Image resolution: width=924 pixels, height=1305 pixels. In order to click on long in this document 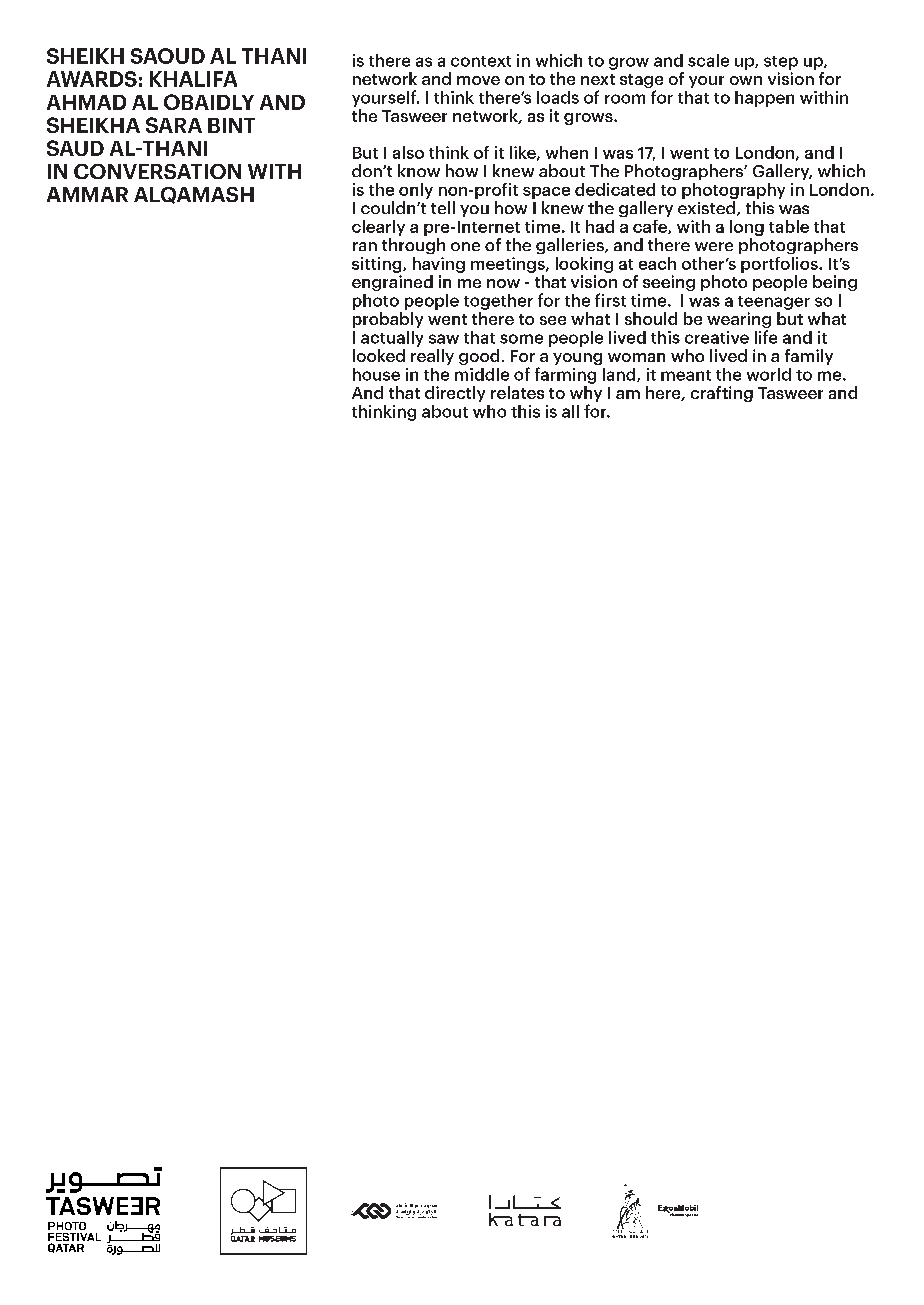, I will do `click(747, 228)`.
